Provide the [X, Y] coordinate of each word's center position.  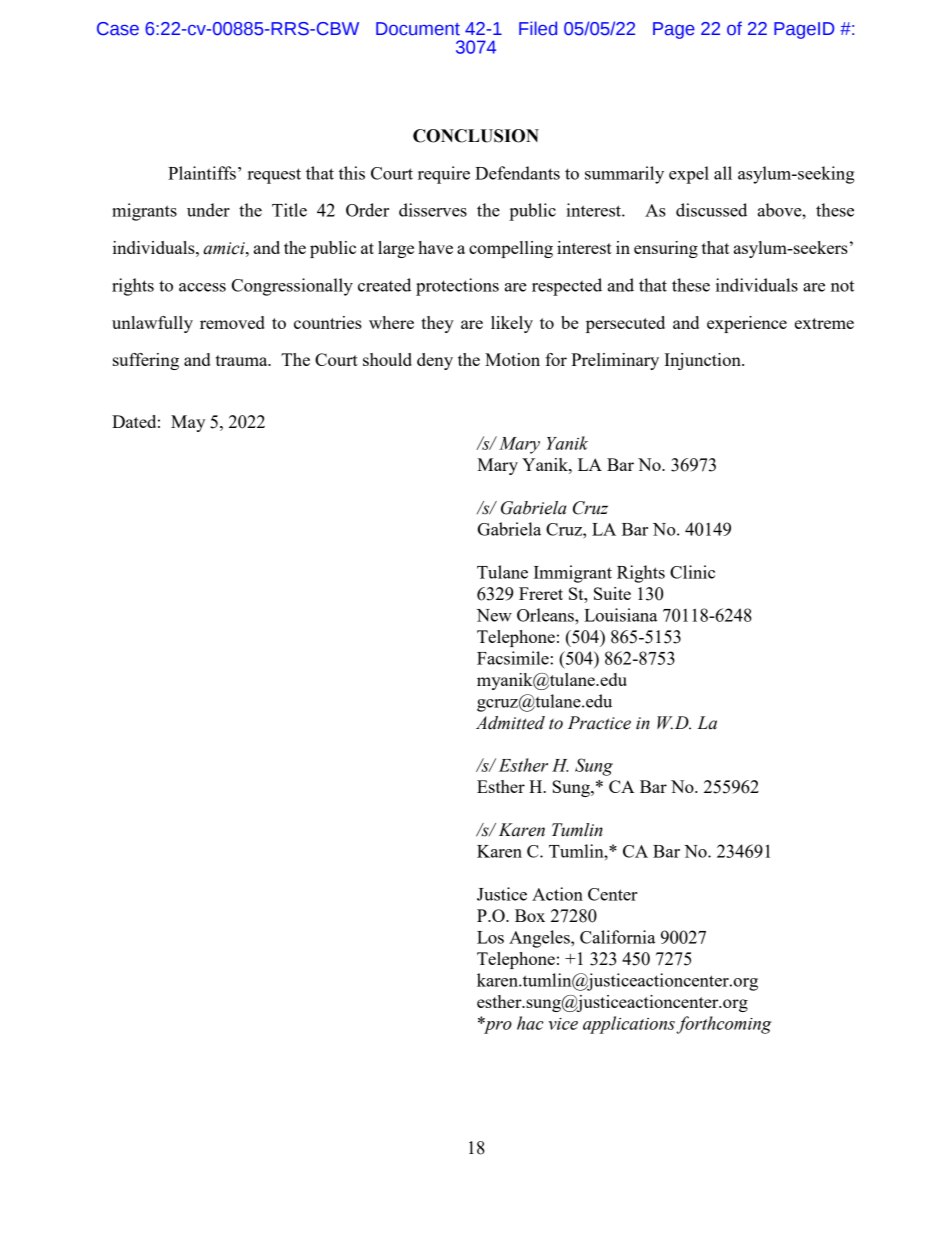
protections [457, 287]
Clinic [692, 572]
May [188, 423]
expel [689, 175]
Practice [599, 723]
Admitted [510, 723]
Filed [538, 28]
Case [118, 29]
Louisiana [620, 615]
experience [747, 324]
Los [490, 937]
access [202, 287]
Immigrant [573, 574]
